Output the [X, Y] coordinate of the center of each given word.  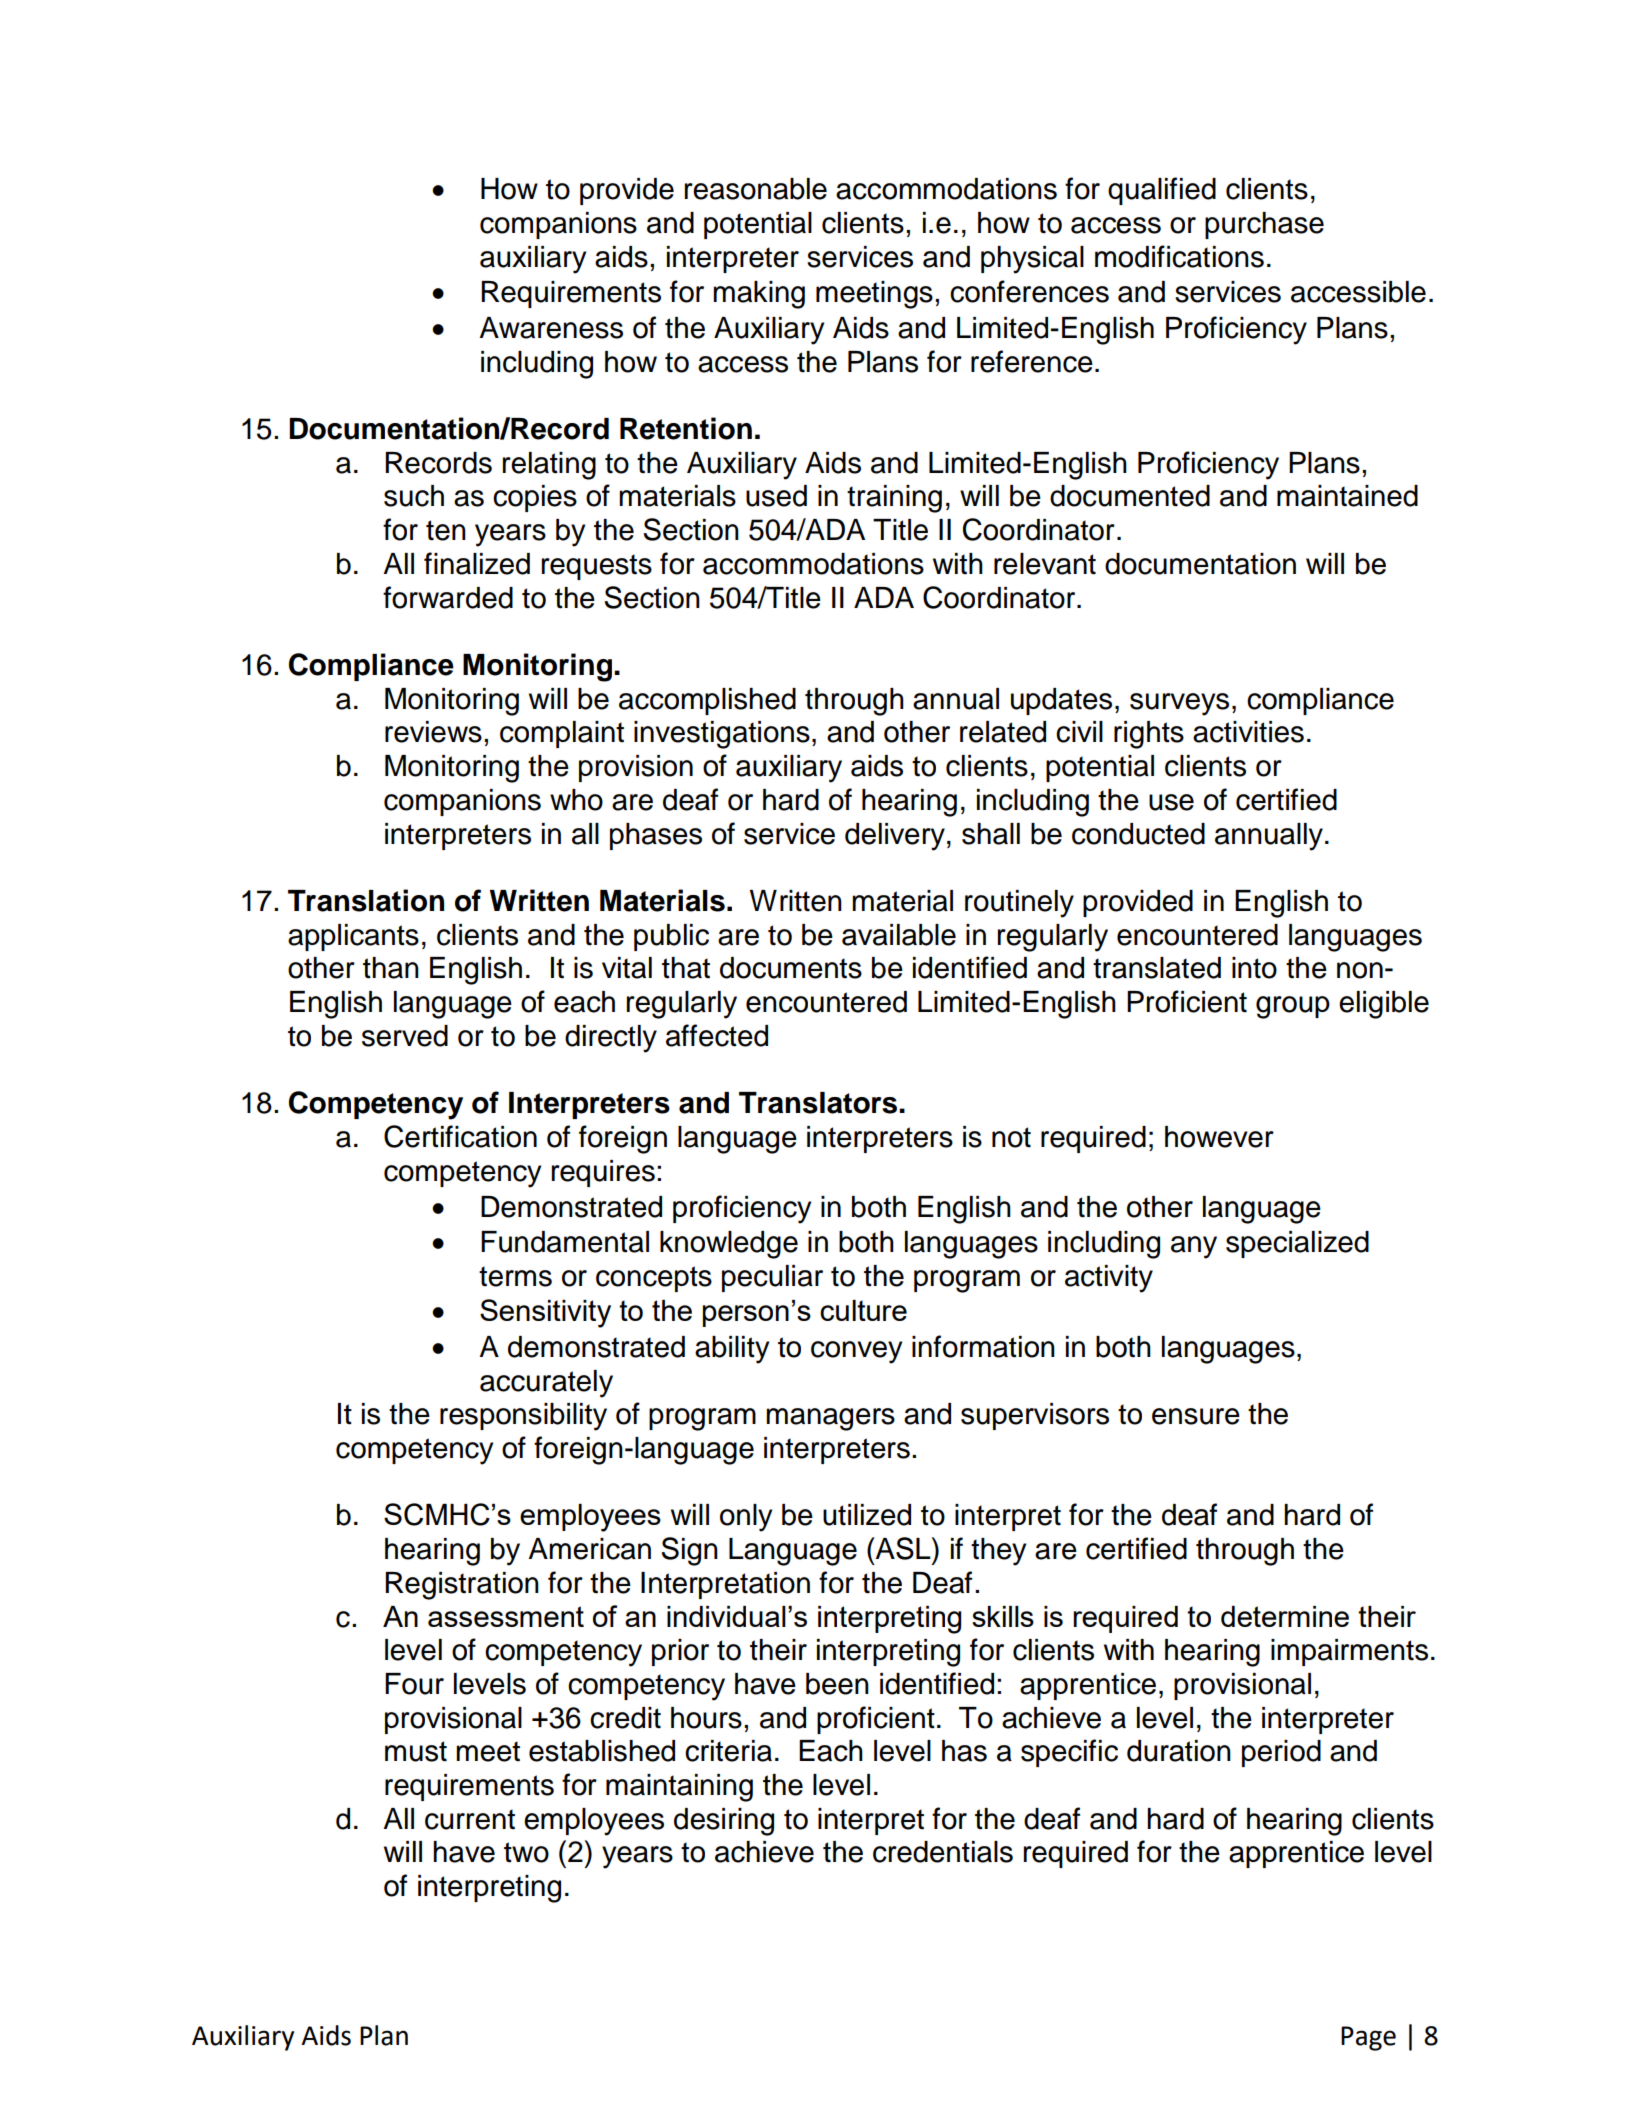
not [1011, 1137]
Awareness [551, 328]
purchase [1264, 225]
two [526, 1852]
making [759, 295]
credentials [943, 1852]
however [1219, 1137]
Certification [460, 1136]
